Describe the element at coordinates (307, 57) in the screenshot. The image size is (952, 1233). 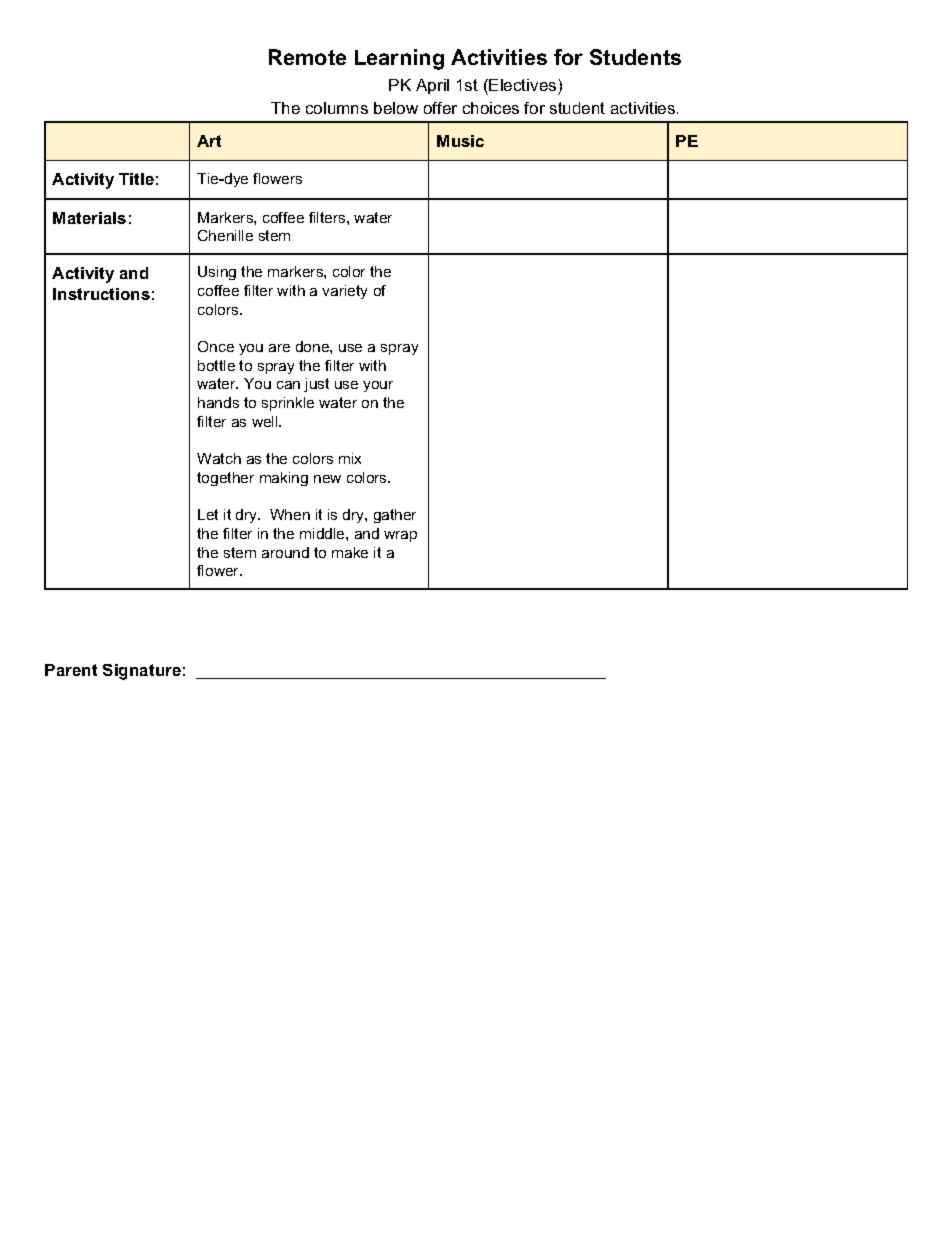
I see `Remote` at that location.
